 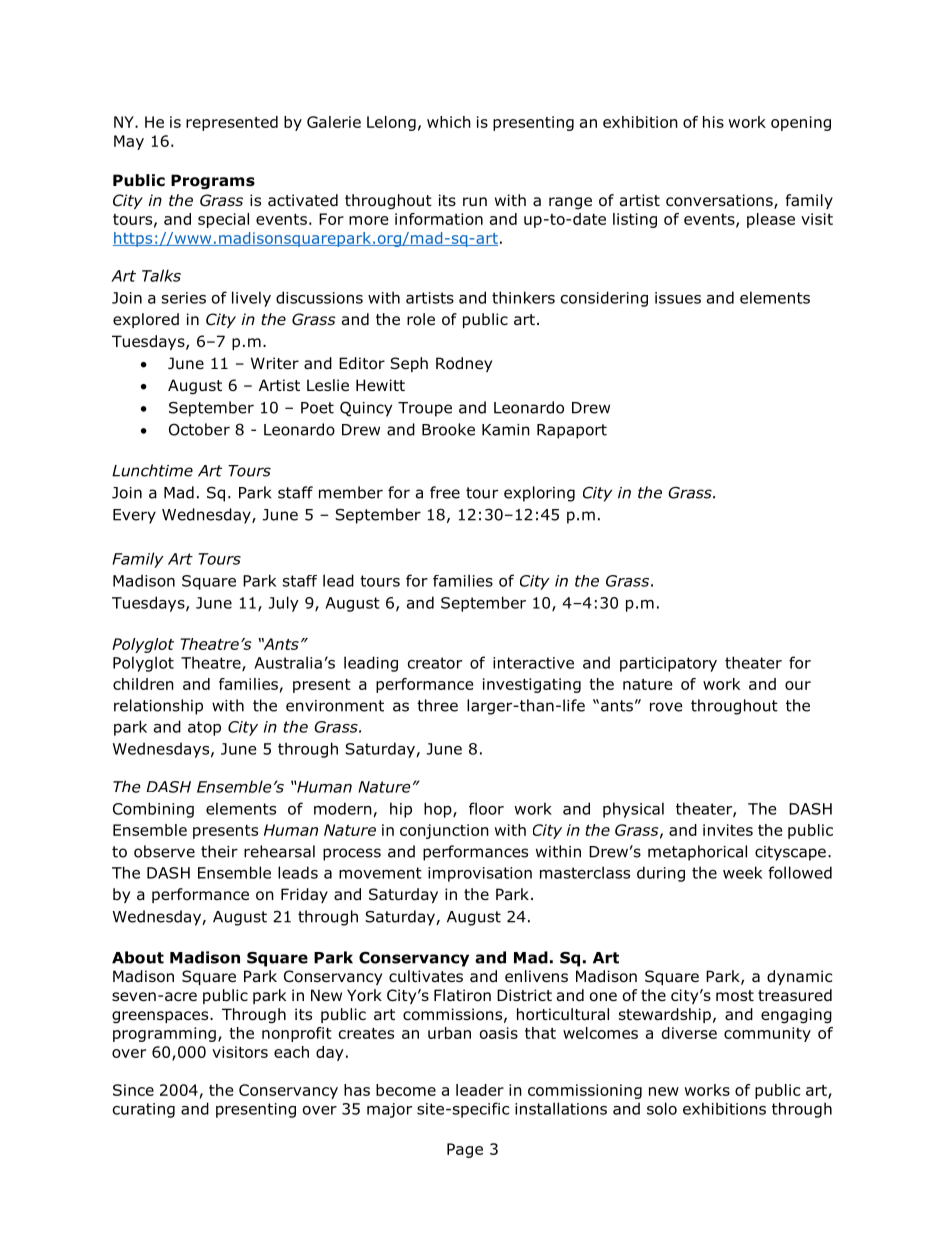 I want to click on curating, so click(x=144, y=1110).
